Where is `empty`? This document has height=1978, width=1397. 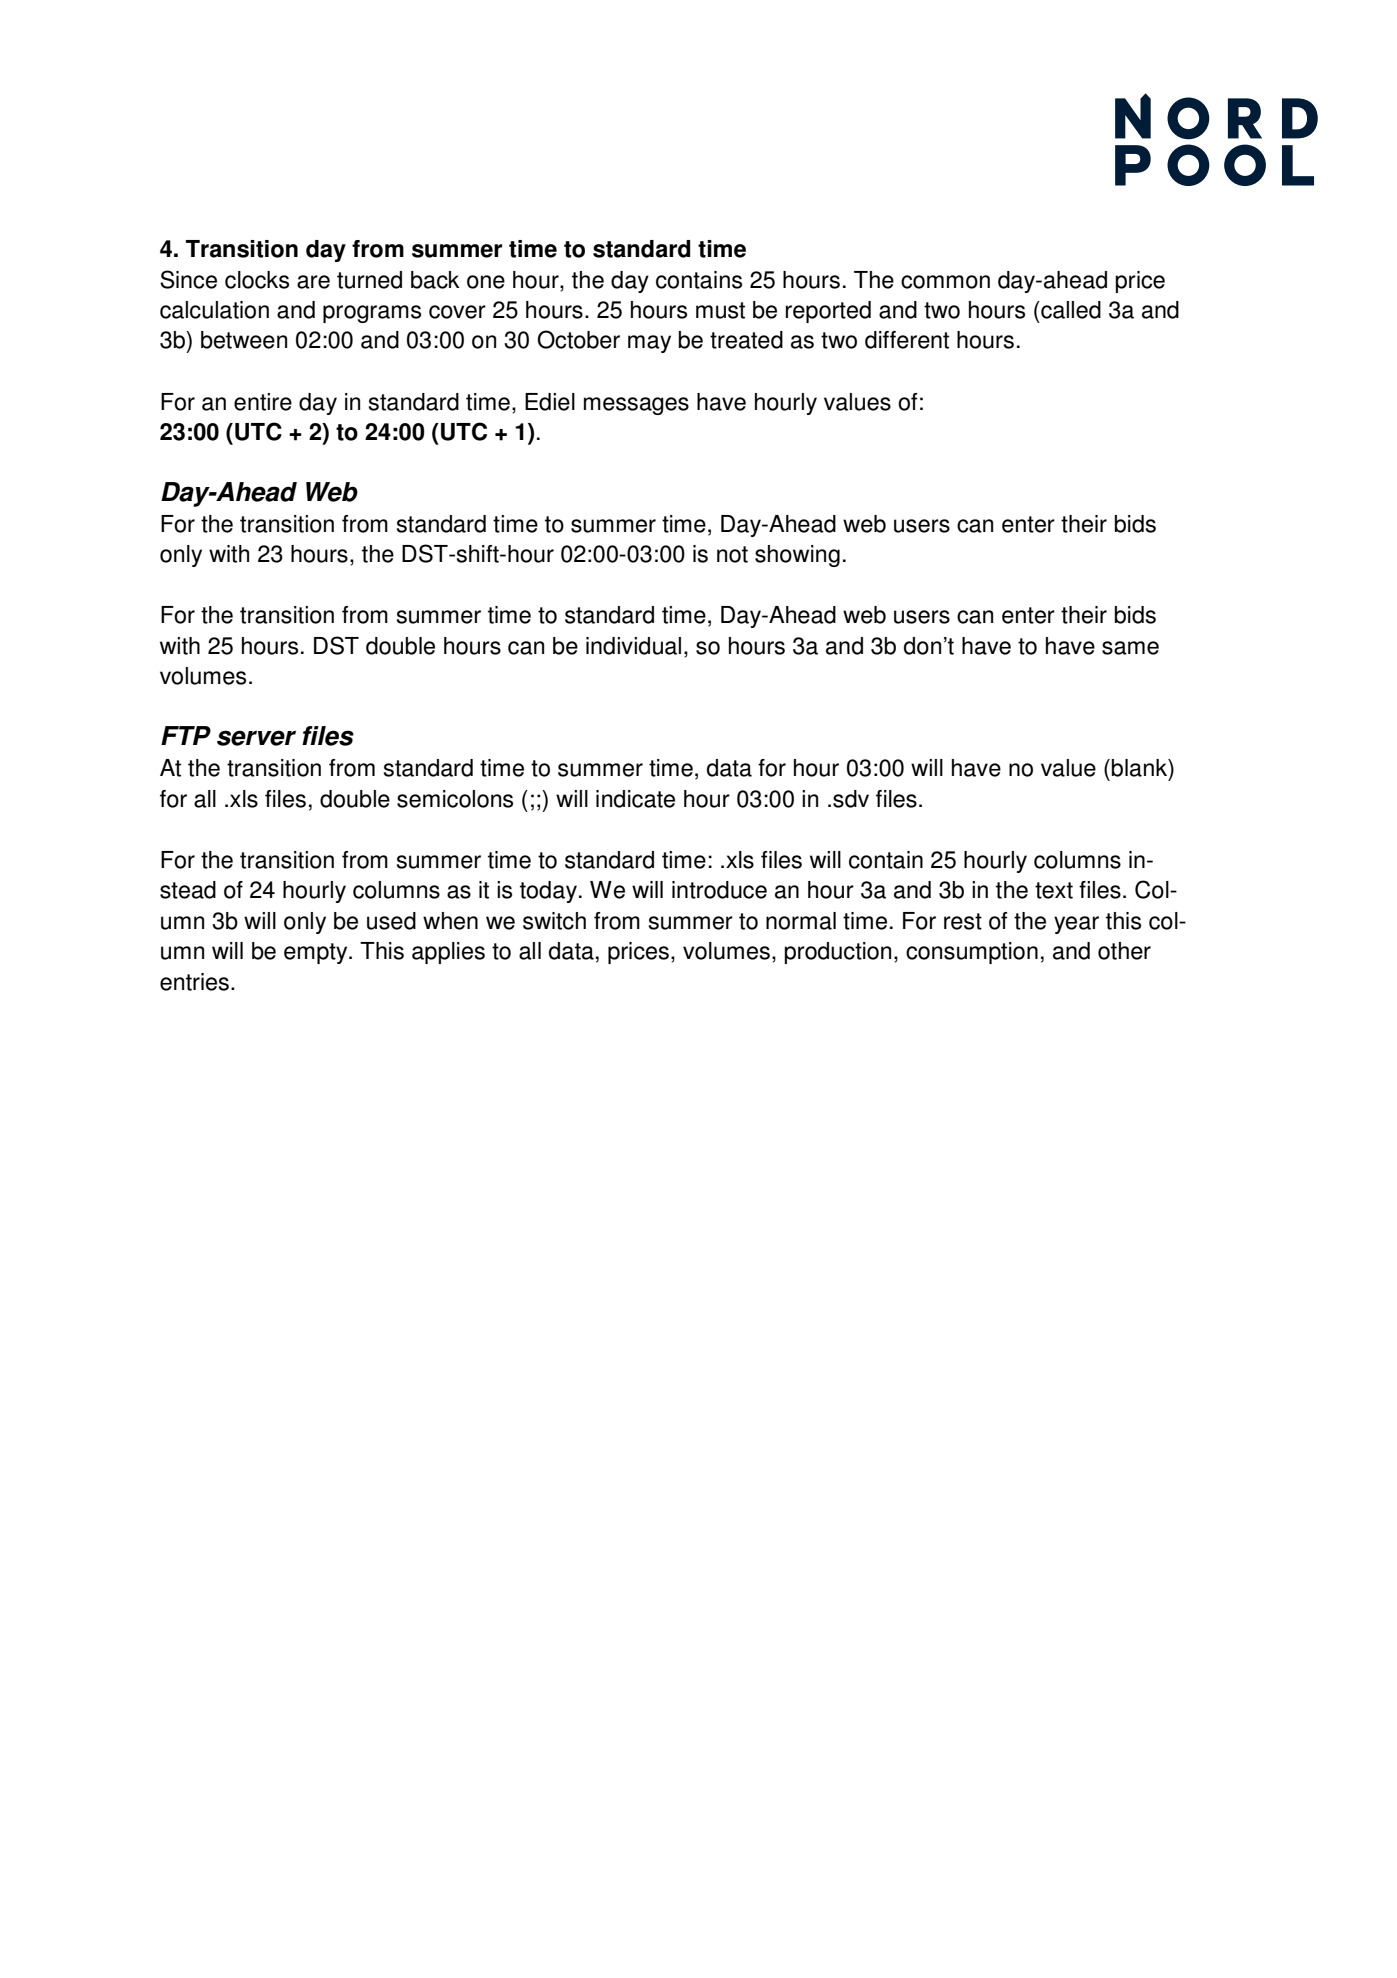 empty is located at coordinates (317, 953).
